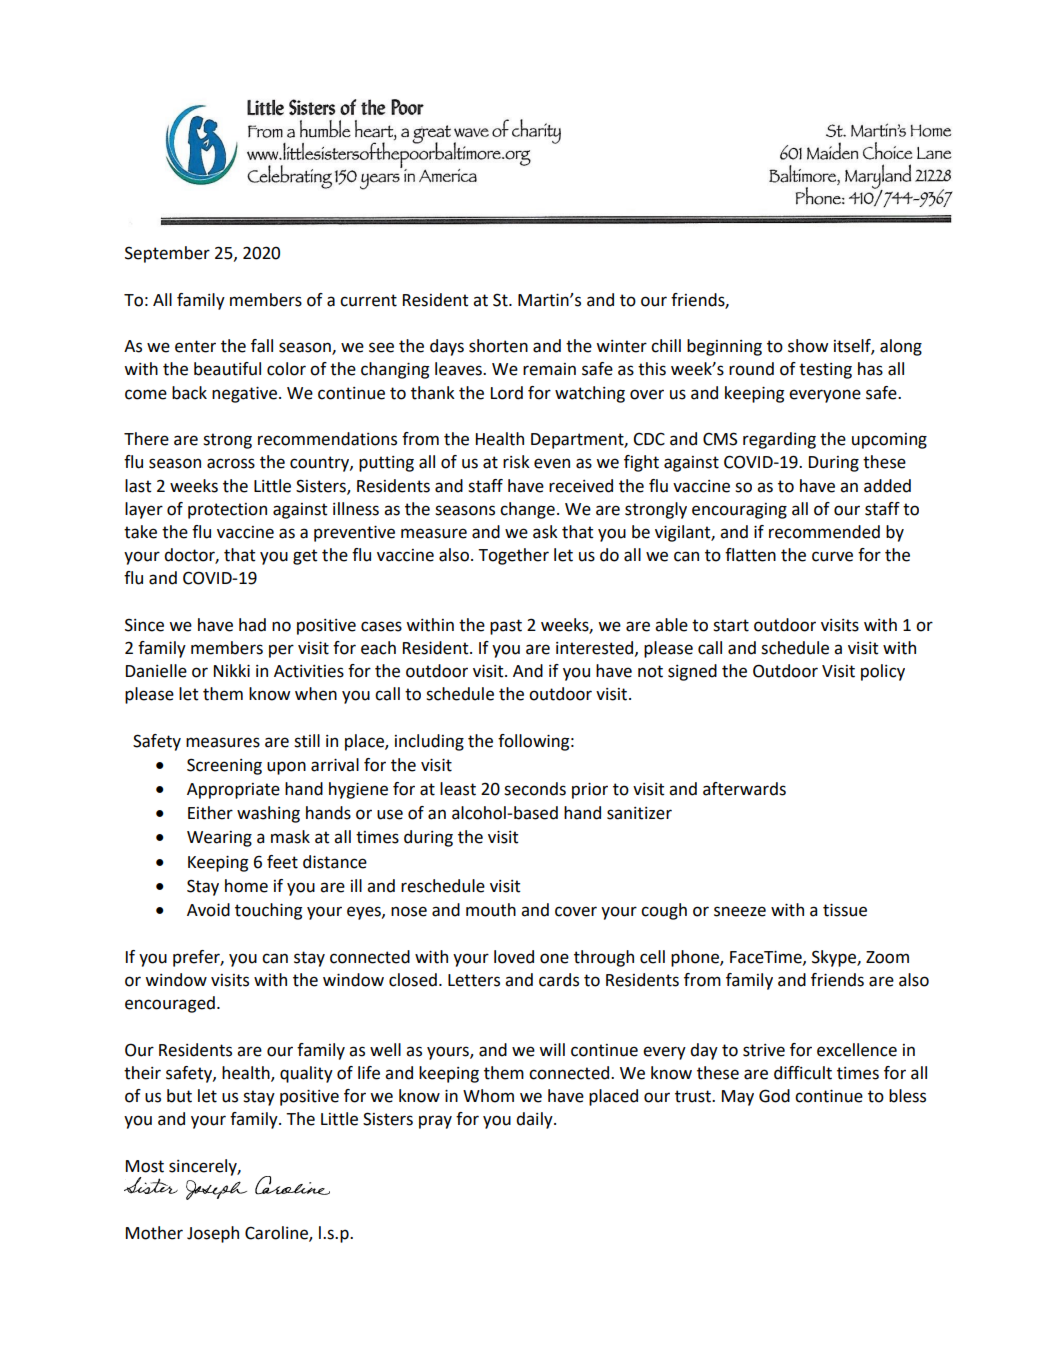 Image resolution: width=1058 pixels, height=1369 pixels. I want to click on afterwards, so click(744, 789).
